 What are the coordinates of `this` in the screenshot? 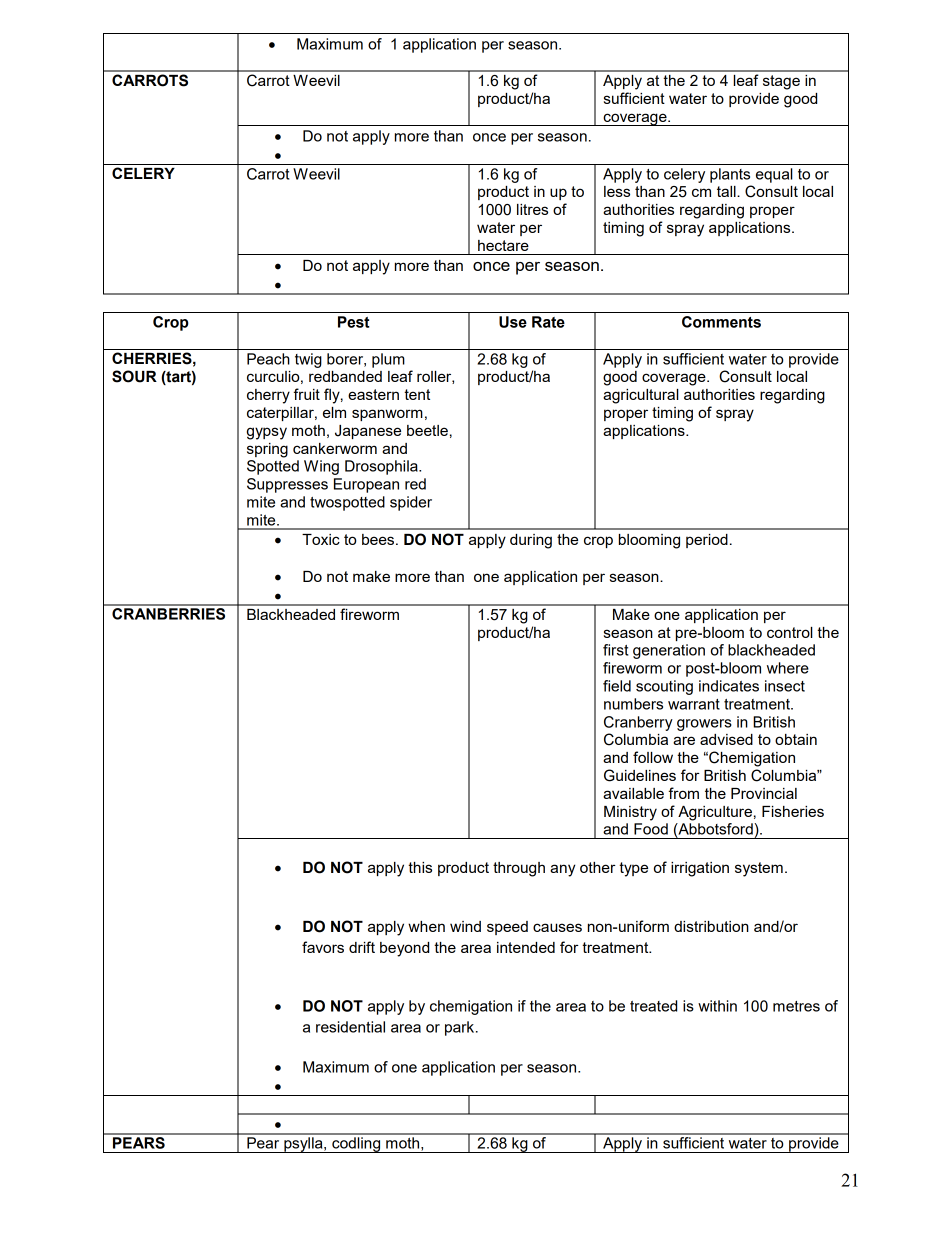 It's located at (420, 867).
